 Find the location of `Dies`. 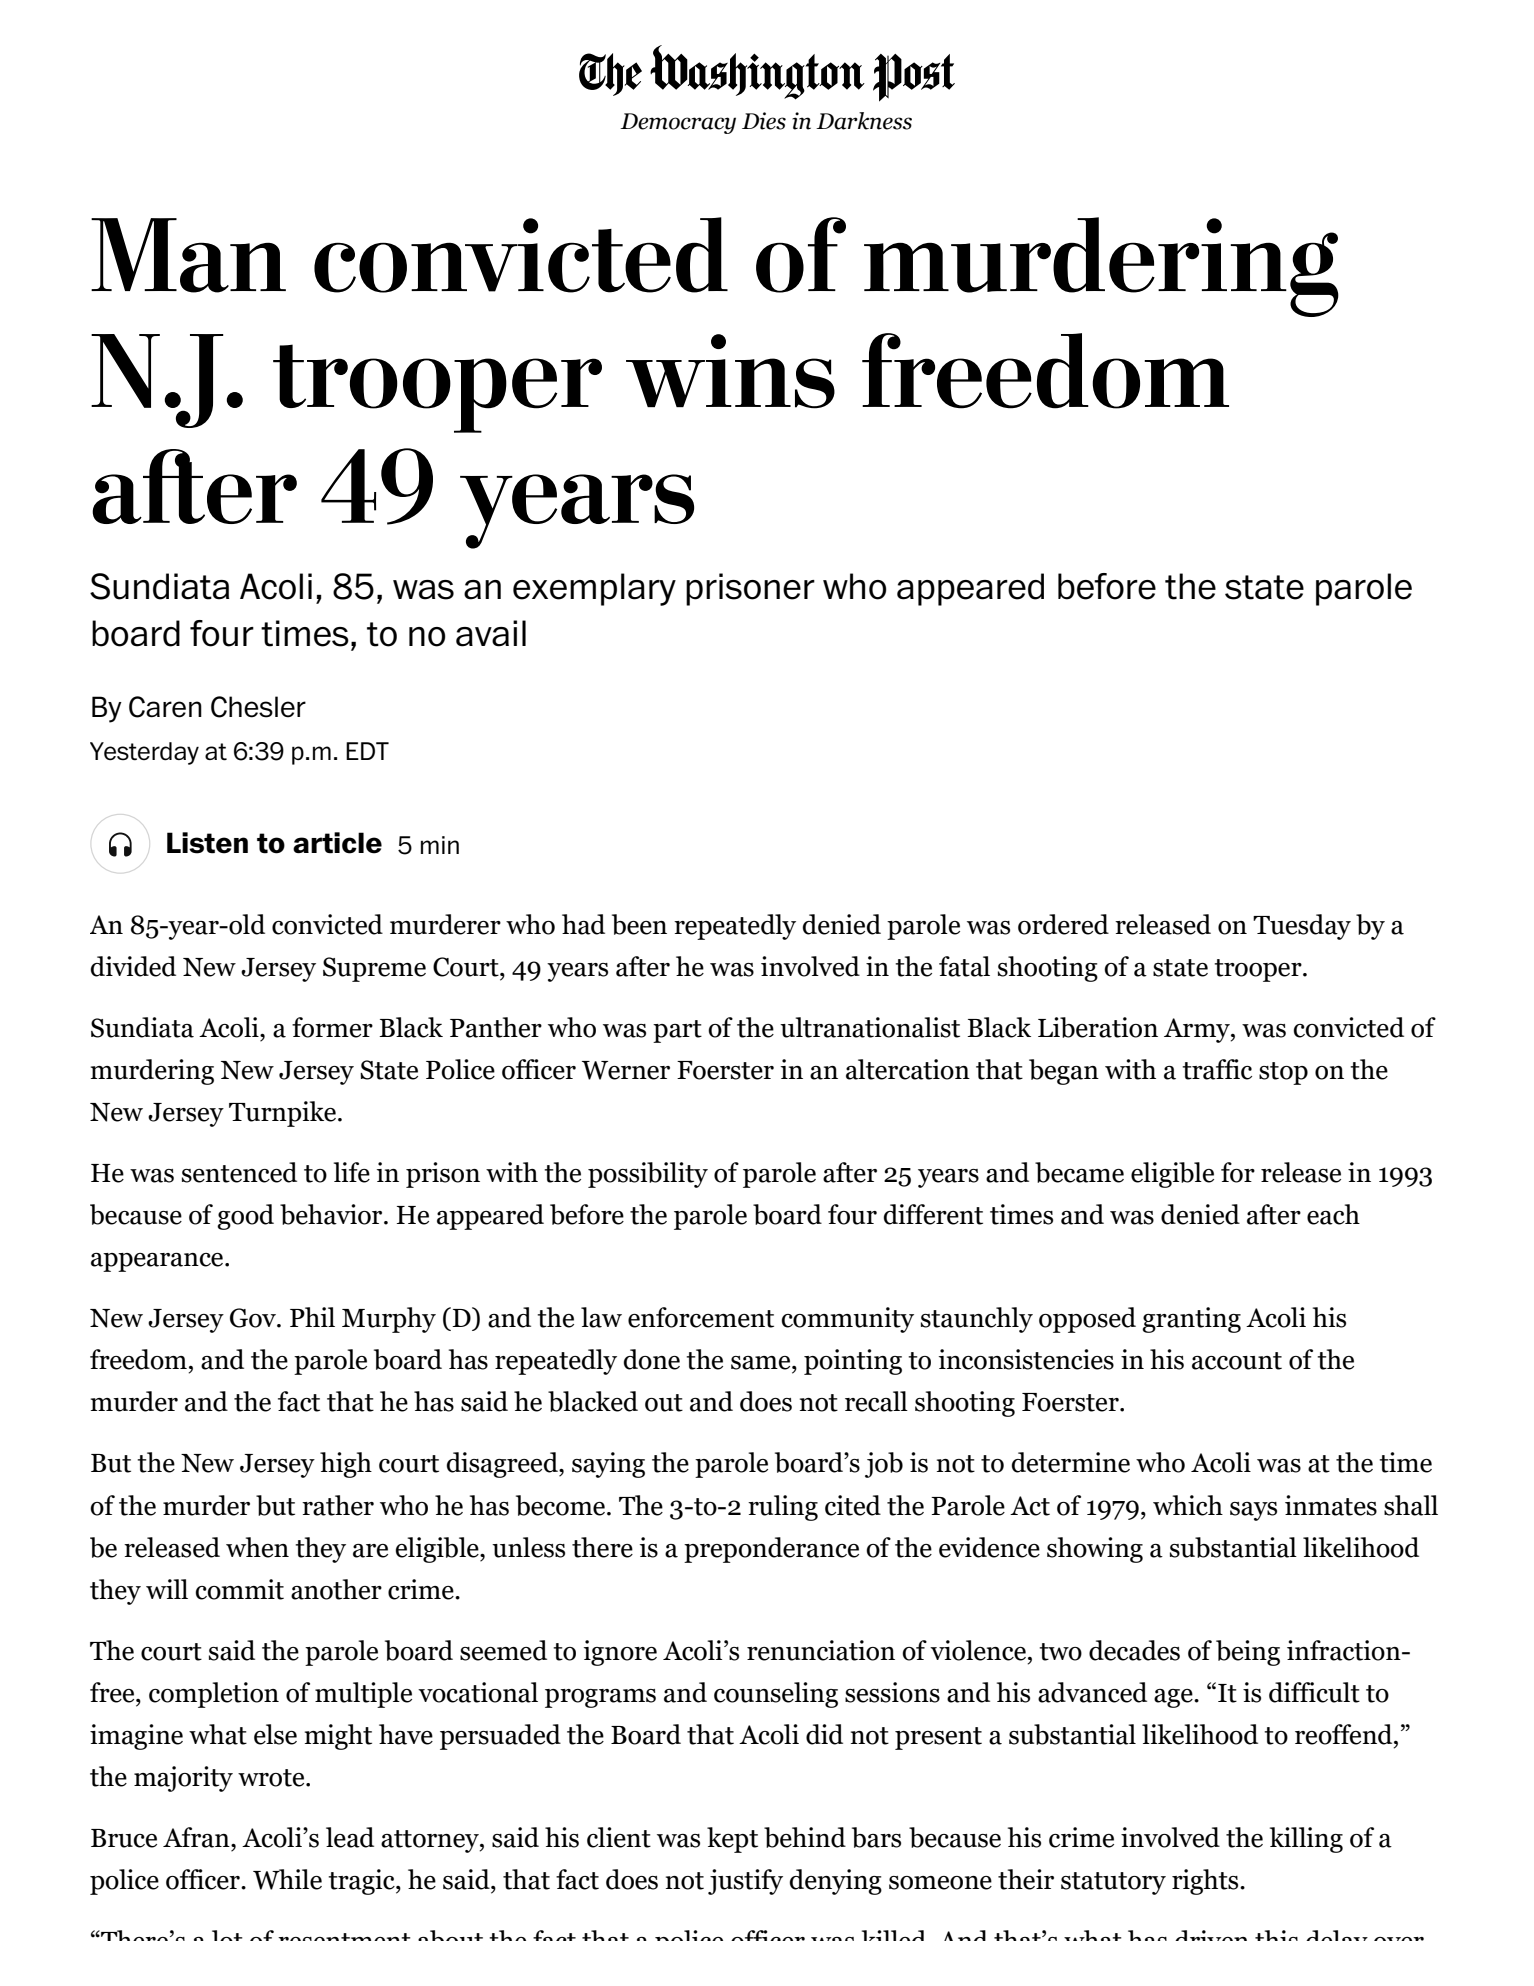

Dies is located at coordinates (764, 121).
